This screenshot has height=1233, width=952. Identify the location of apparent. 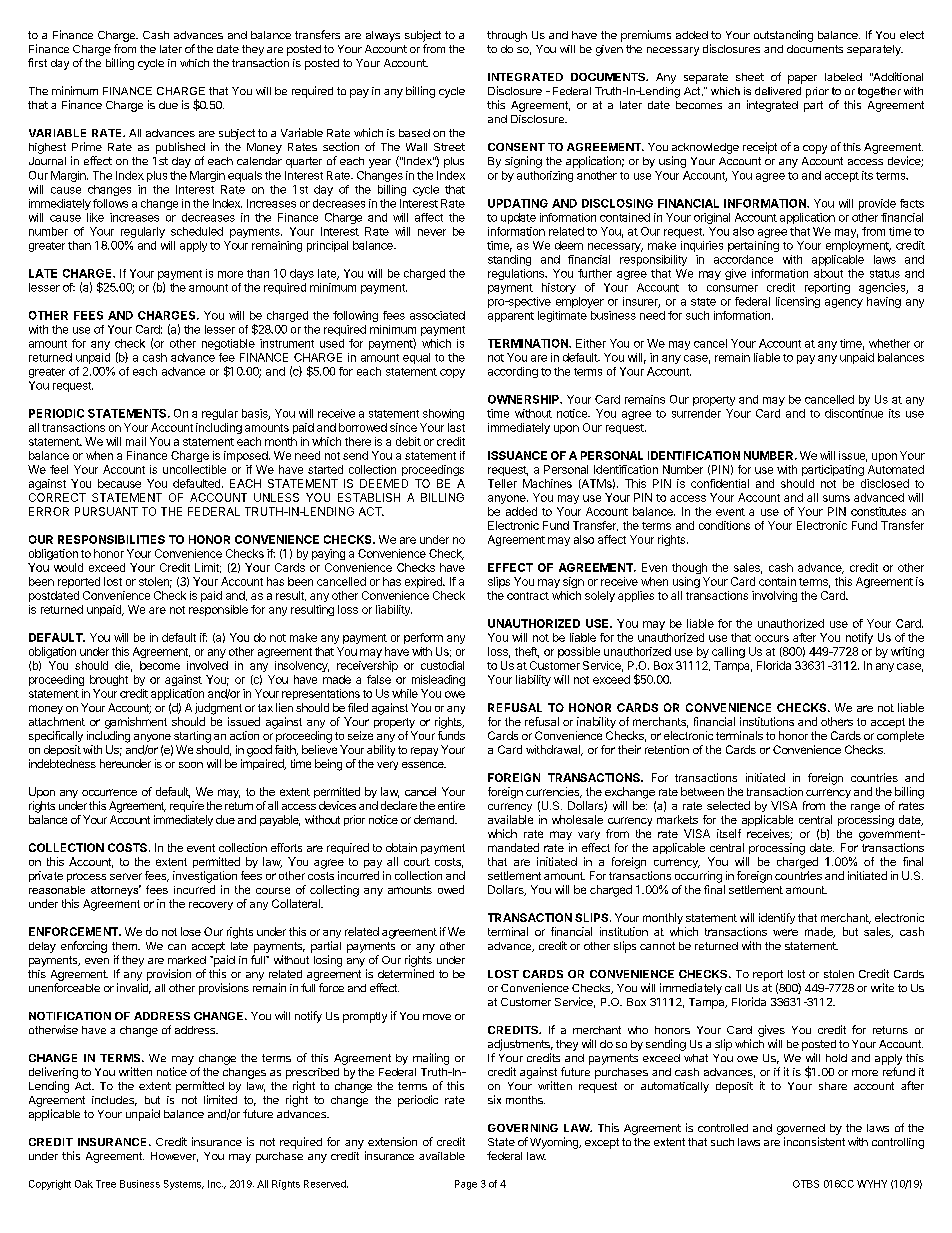
(511, 317).
